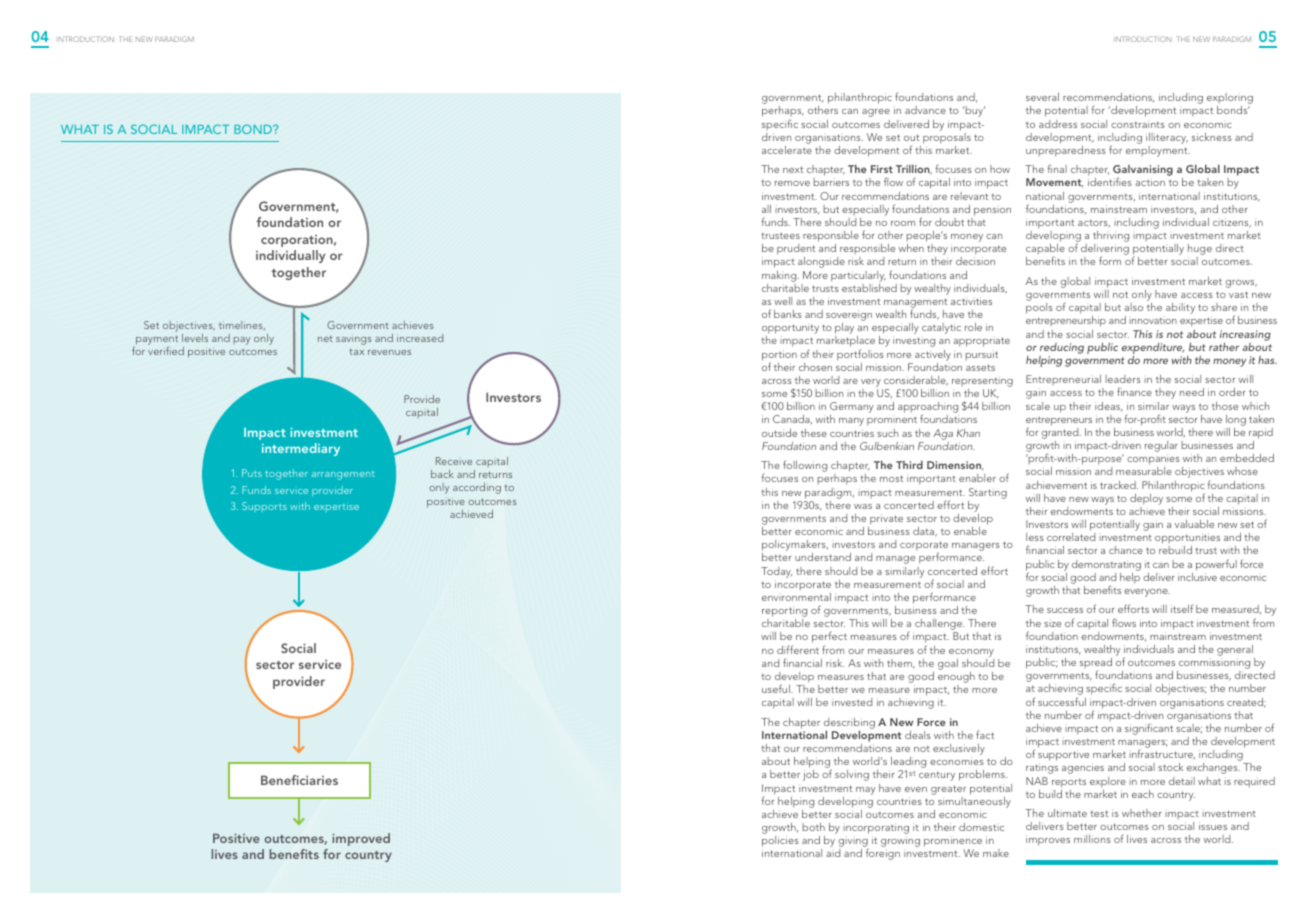 The height and width of the screenshot is (924, 1308). What do you see at coordinates (1092, 839) in the screenshot?
I see `millions` at bounding box center [1092, 839].
